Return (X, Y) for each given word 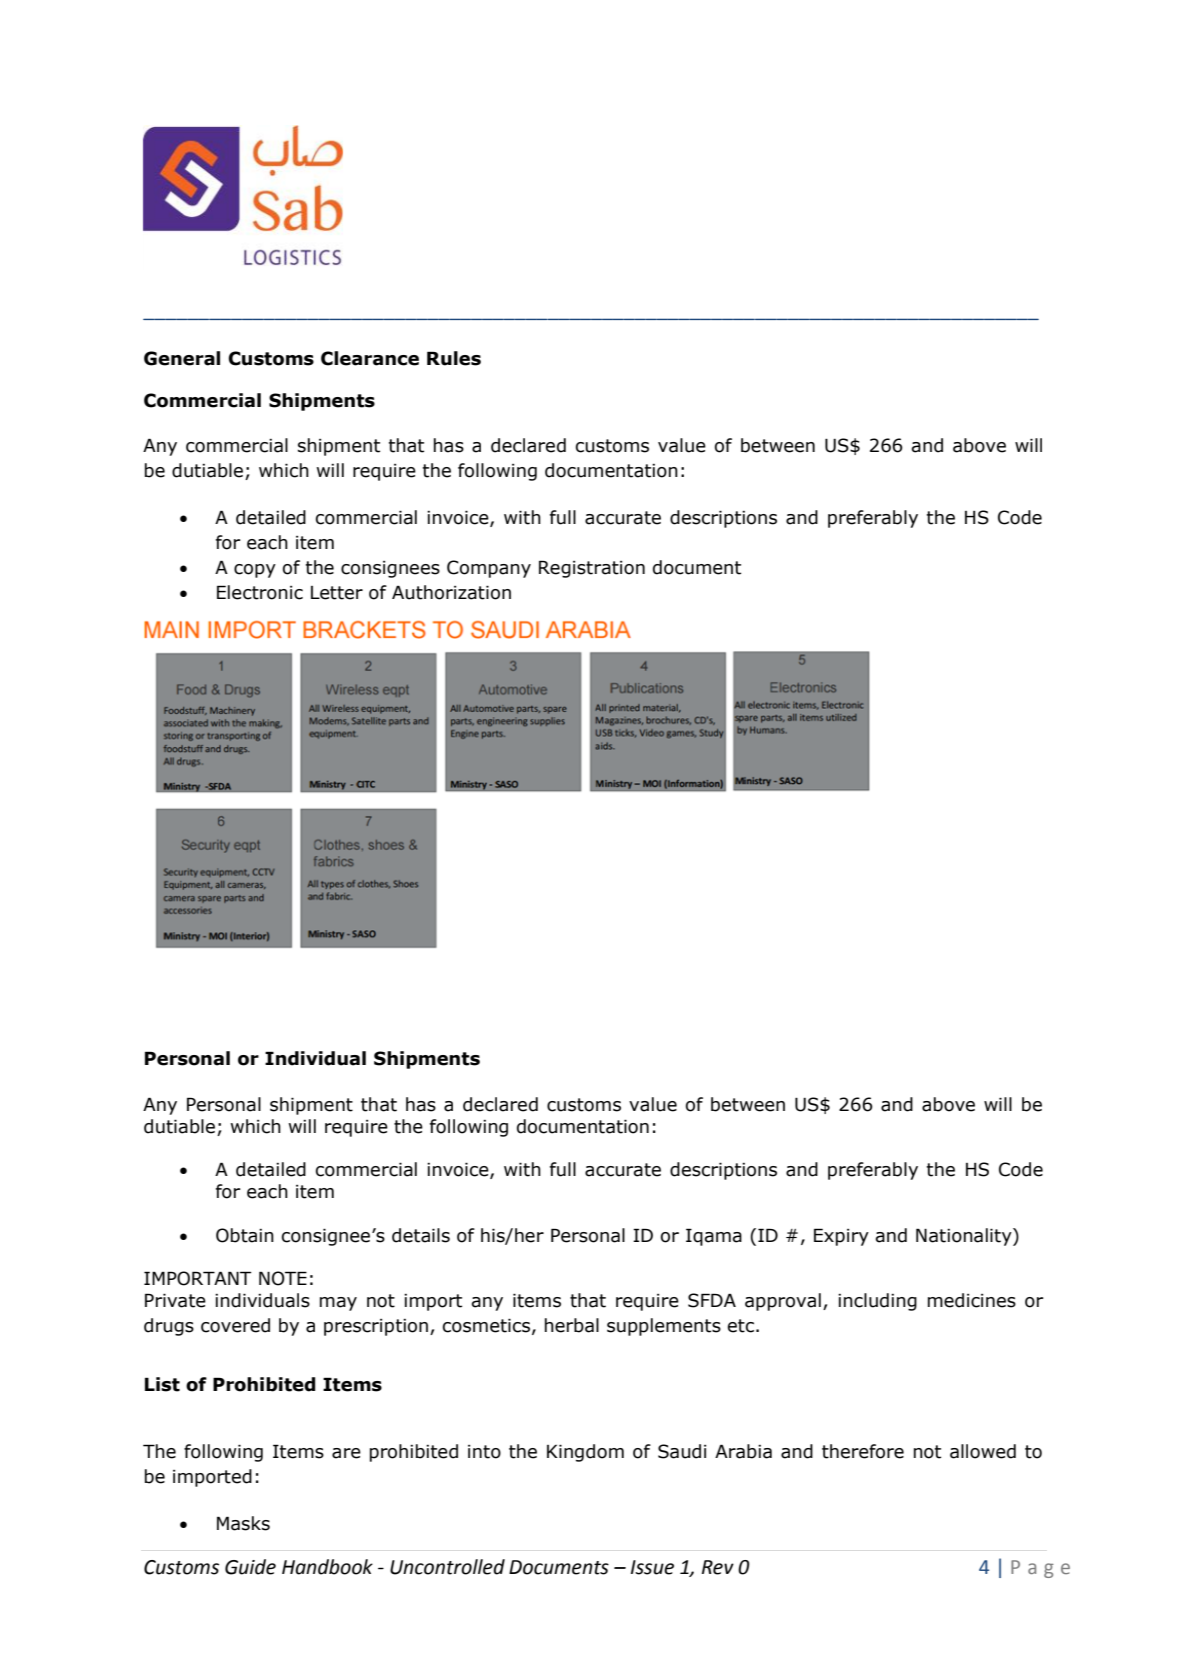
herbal (572, 1325)
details (421, 1235)
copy (255, 571)
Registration (592, 569)
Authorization (451, 592)
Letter (337, 593)
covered (235, 1325)
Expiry (841, 1237)
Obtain (245, 1235)
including (877, 1302)
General (182, 358)
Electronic (260, 592)
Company (489, 569)
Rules (454, 358)
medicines (972, 1300)
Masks (243, 1523)
